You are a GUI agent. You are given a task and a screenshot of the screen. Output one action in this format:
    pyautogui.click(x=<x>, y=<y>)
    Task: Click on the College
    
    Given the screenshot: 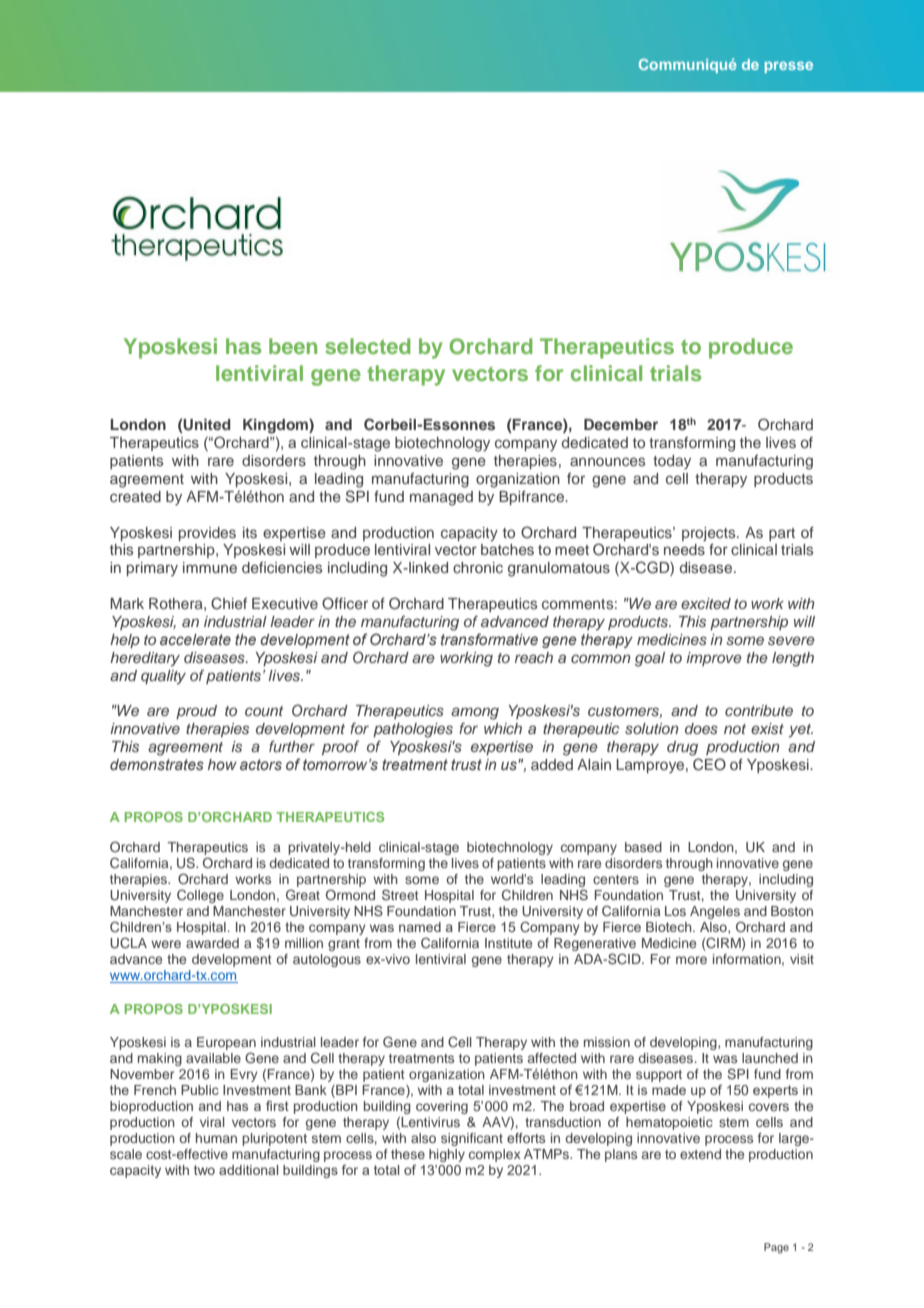 What is the action you would take?
    pyautogui.click(x=200, y=896)
